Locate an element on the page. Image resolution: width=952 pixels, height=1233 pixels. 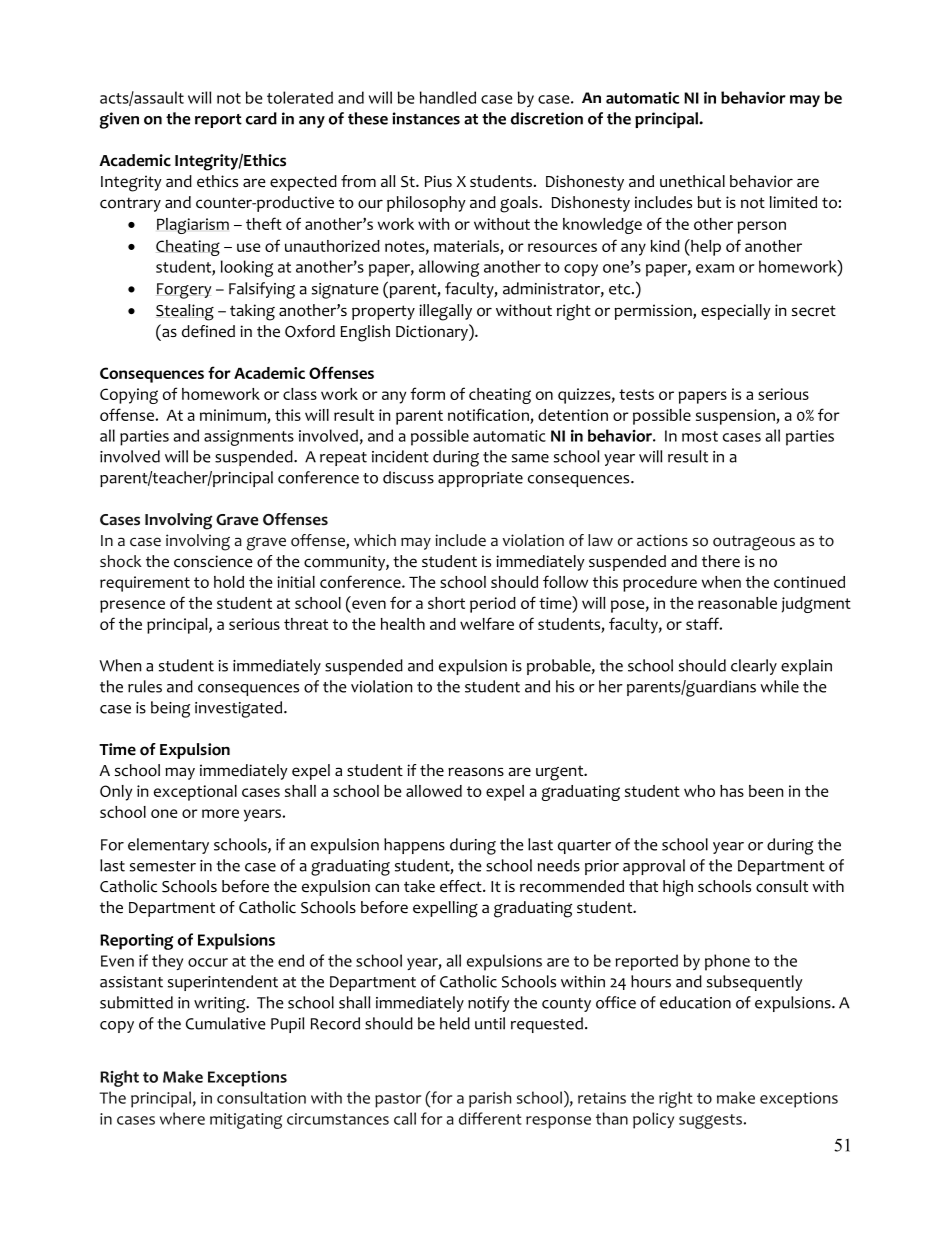
unethical is located at coordinates (692, 181).
